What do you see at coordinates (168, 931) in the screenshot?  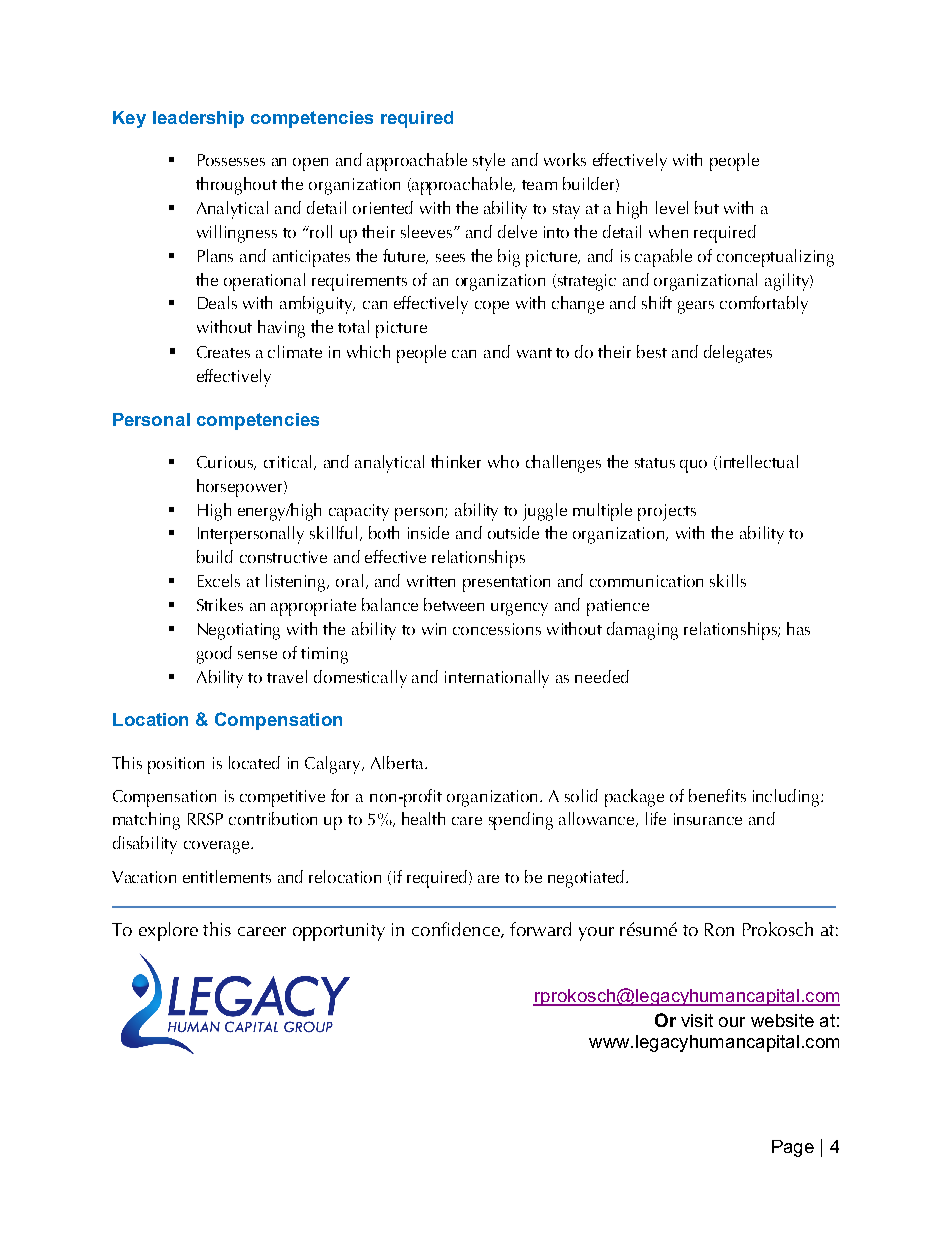 I see `explore` at bounding box center [168, 931].
